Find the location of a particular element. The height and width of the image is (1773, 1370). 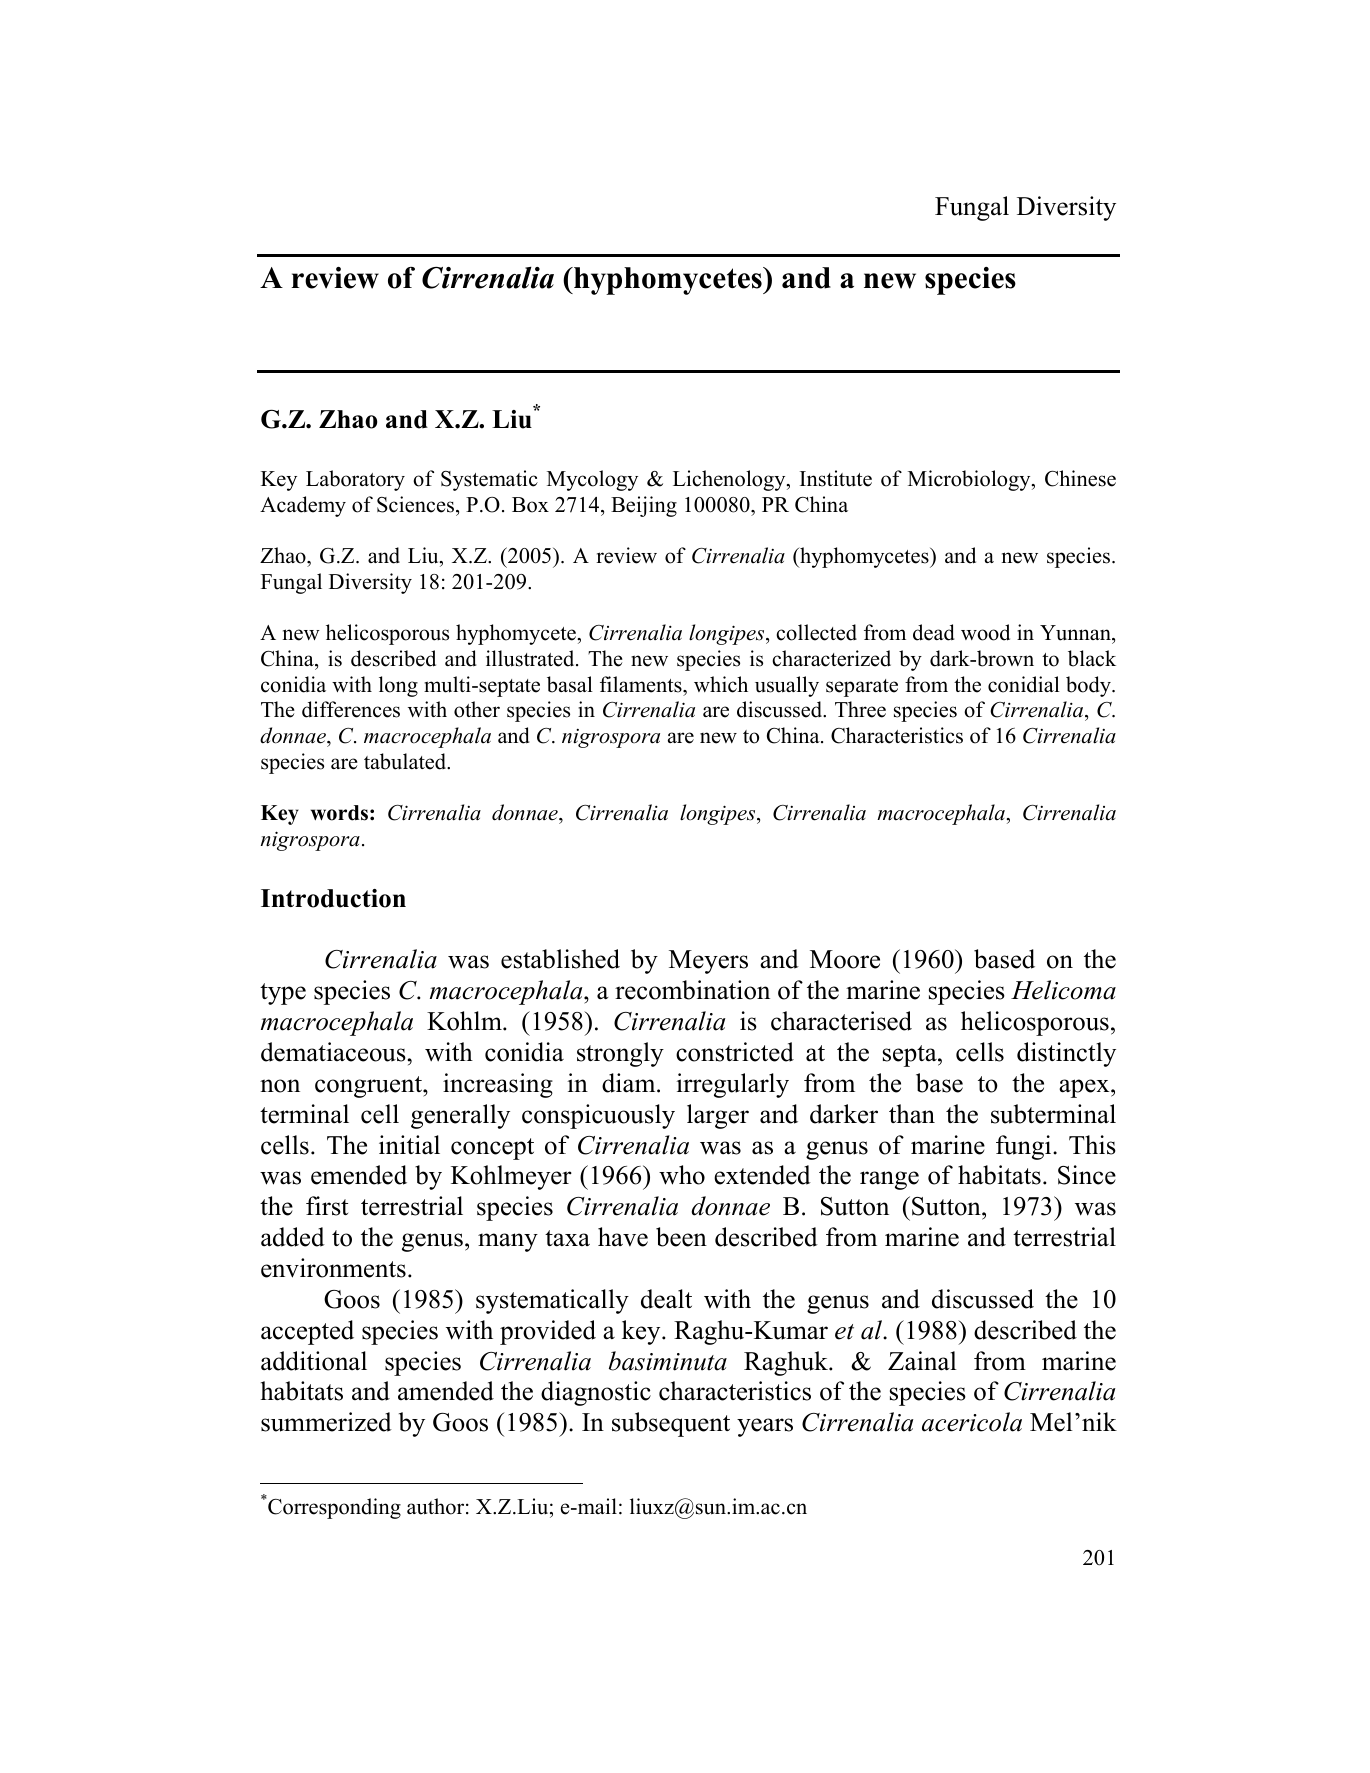

Chinese is located at coordinates (1080, 478).
